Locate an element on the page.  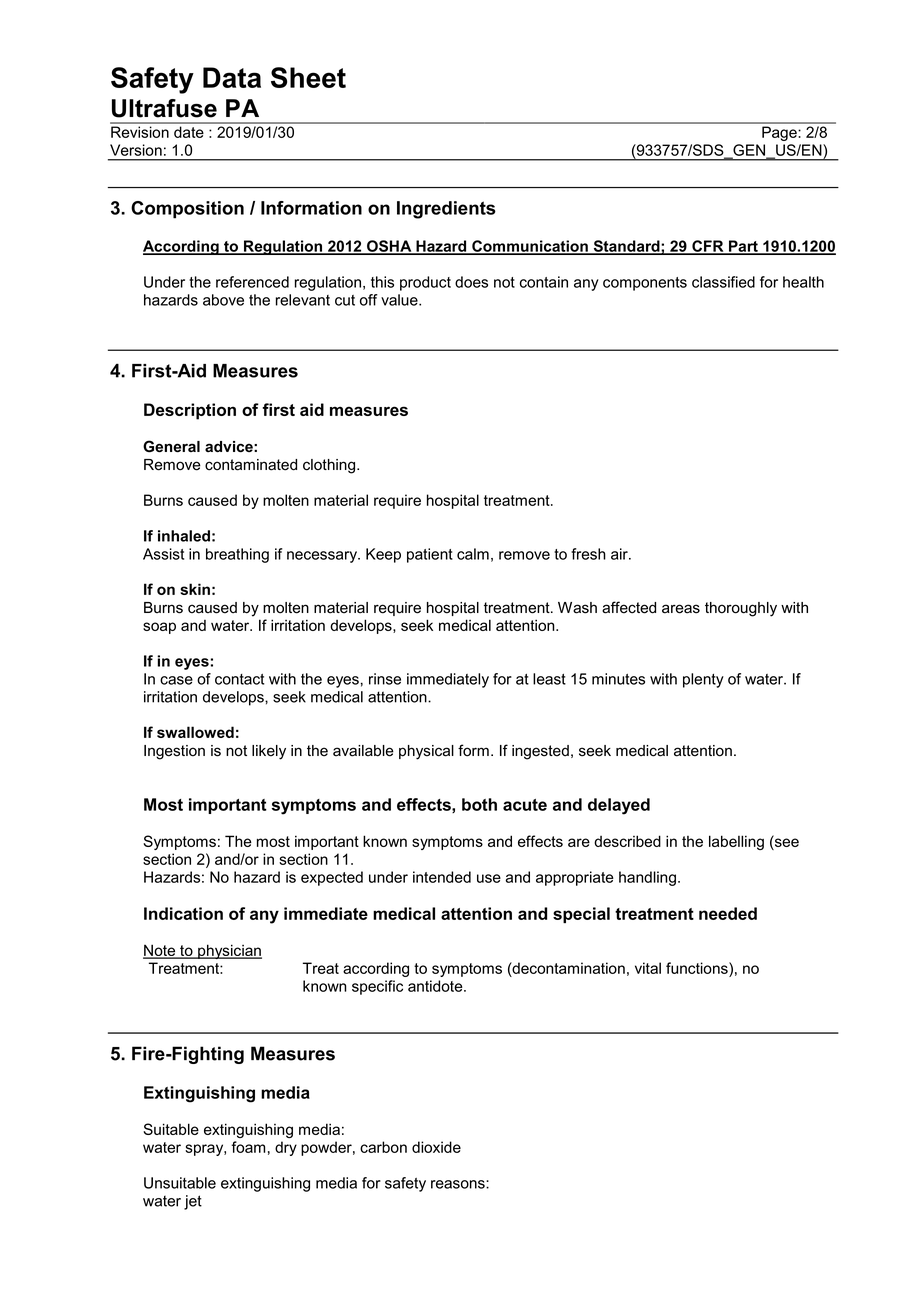
inhaled is located at coordinates (184, 536).
